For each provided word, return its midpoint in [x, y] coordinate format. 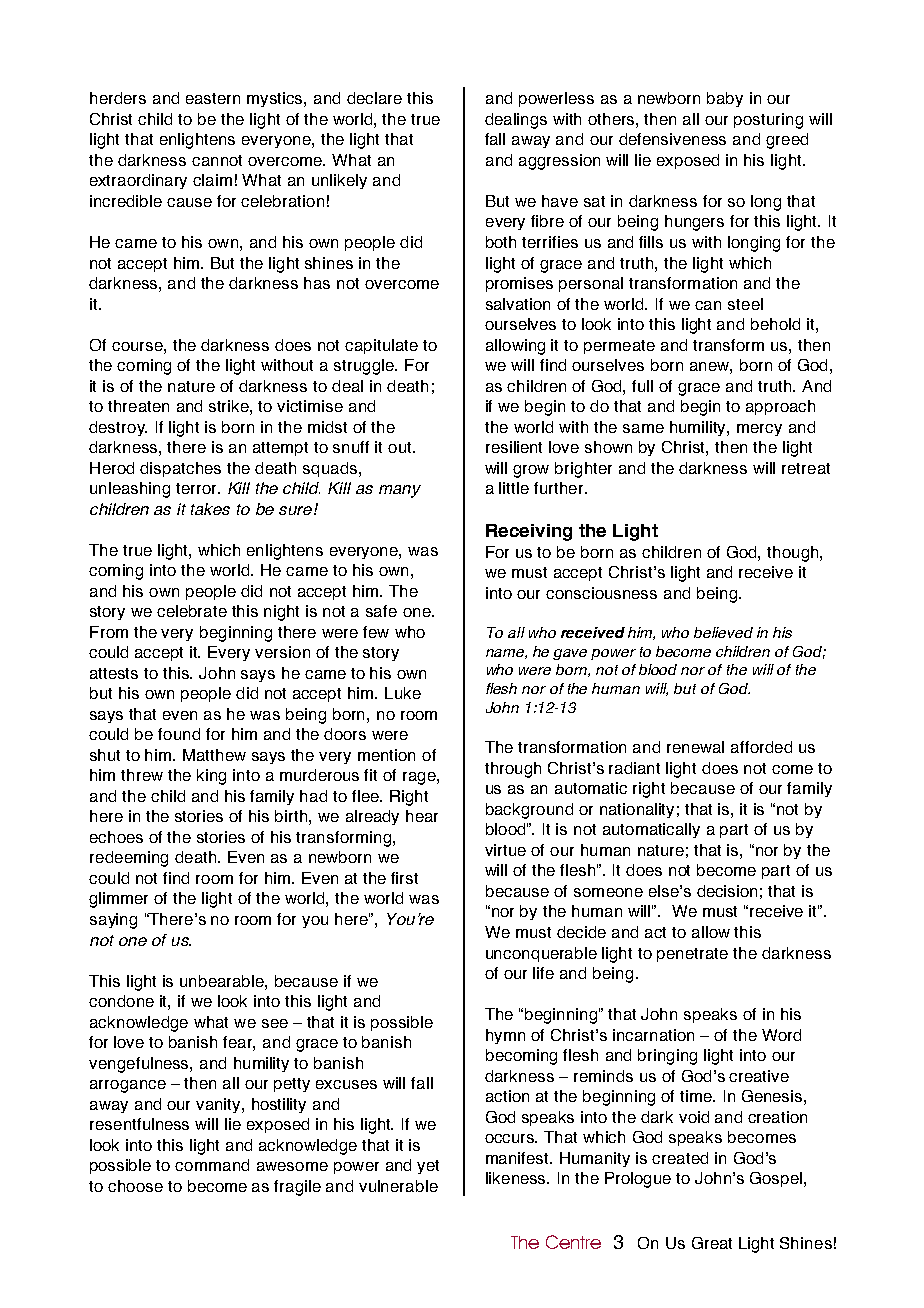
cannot [217, 160]
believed [723, 632]
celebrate [192, 611]
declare [374, 98]
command [212, 1165]
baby [725, 99]
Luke [403, 693]
